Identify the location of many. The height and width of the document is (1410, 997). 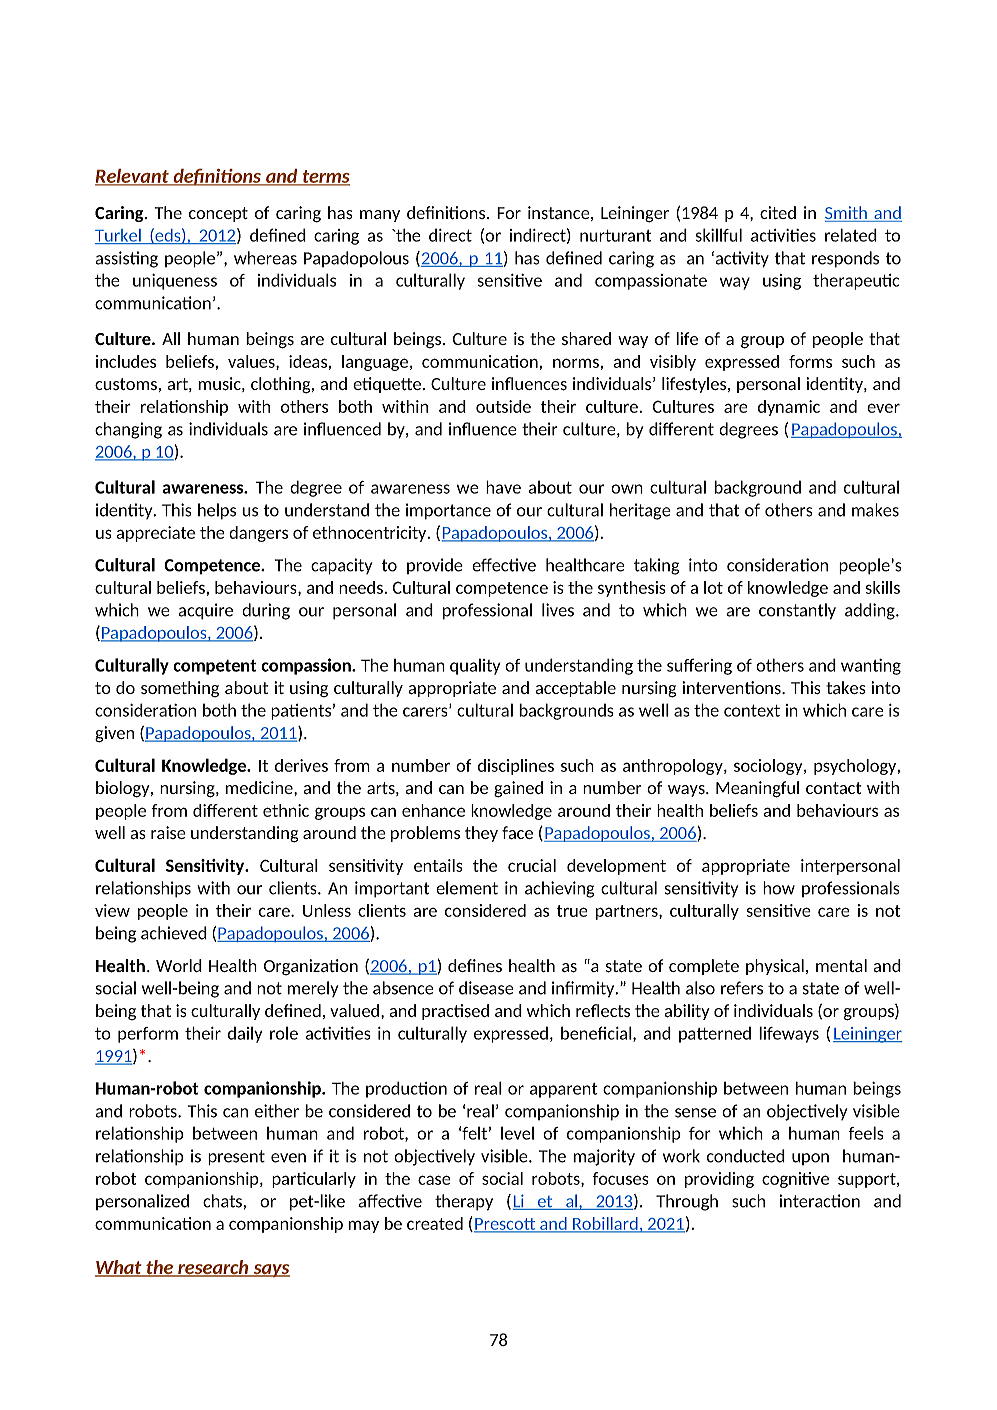
(380, 216).
